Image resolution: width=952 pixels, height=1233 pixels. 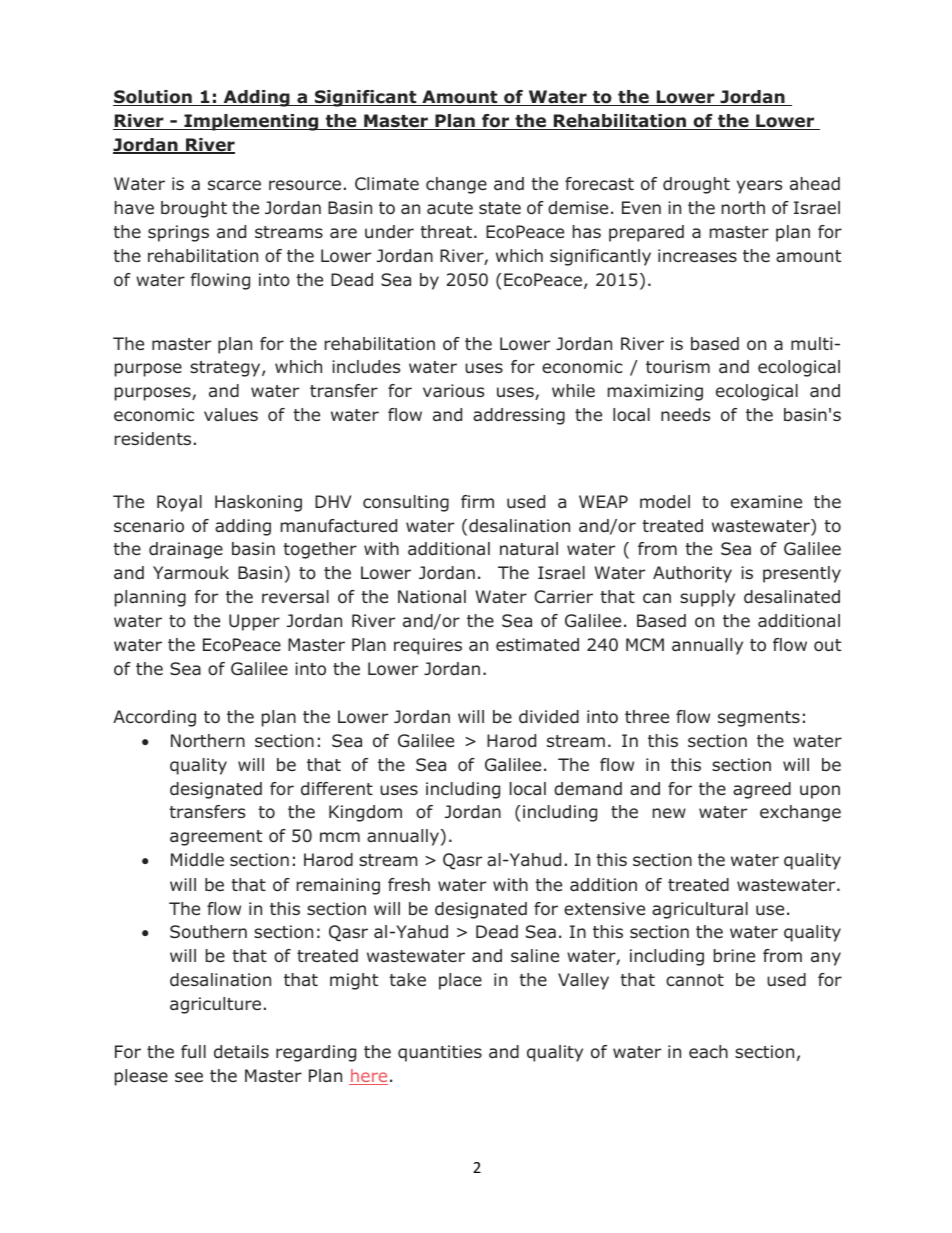 What do you see at coordinates (708, 1051) in the screenshot?
I see `each` at bounding box center [708, 1051].
